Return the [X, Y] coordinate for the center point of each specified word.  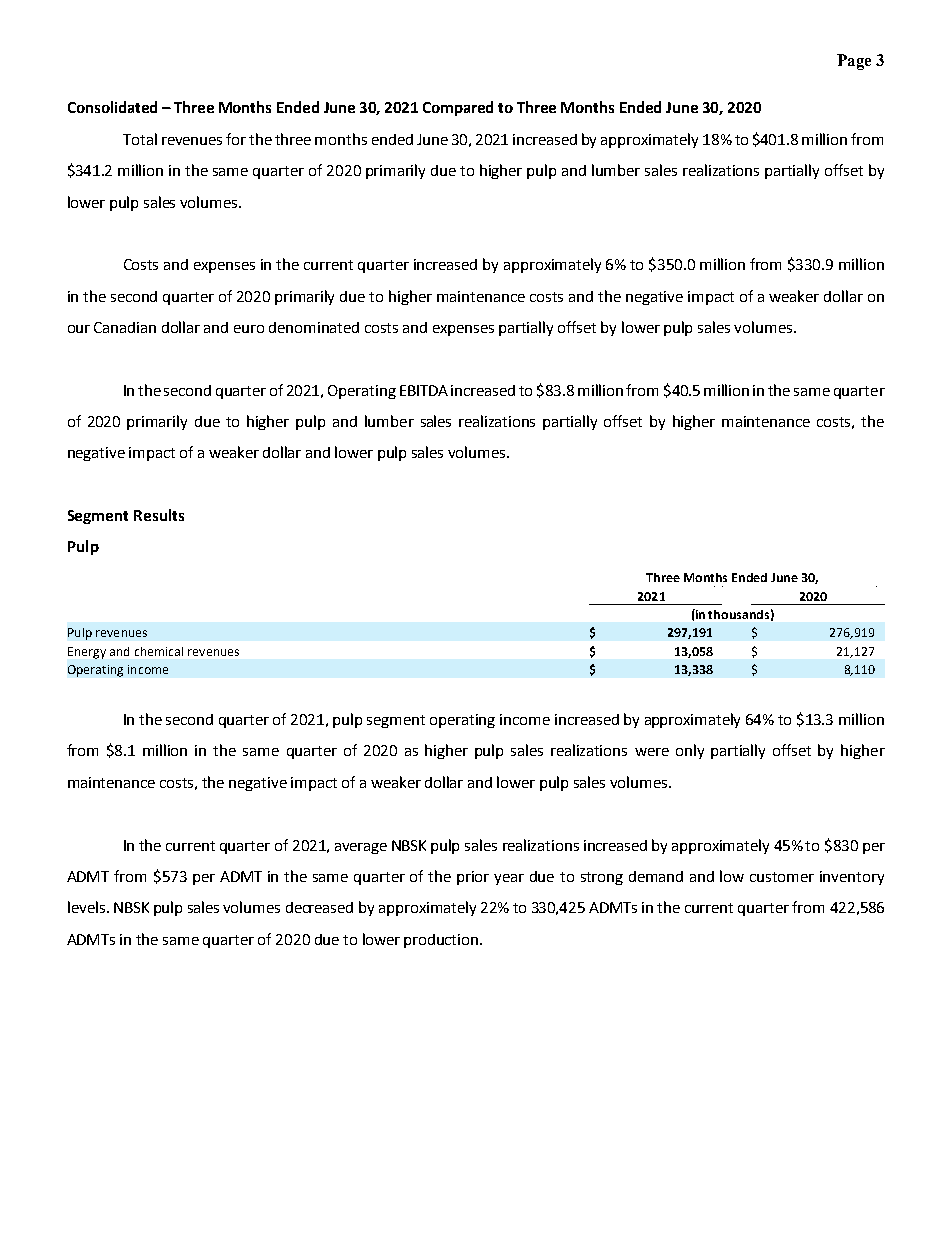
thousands [738, 614]
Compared [458, 108]
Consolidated [112, 107]
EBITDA [424, 390]
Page [854, 62]
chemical [159, 651]
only [690, 751]
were [652, 752]
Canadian [125, 327]
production [442, 941]
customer [782, 877]
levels [88, 907]
